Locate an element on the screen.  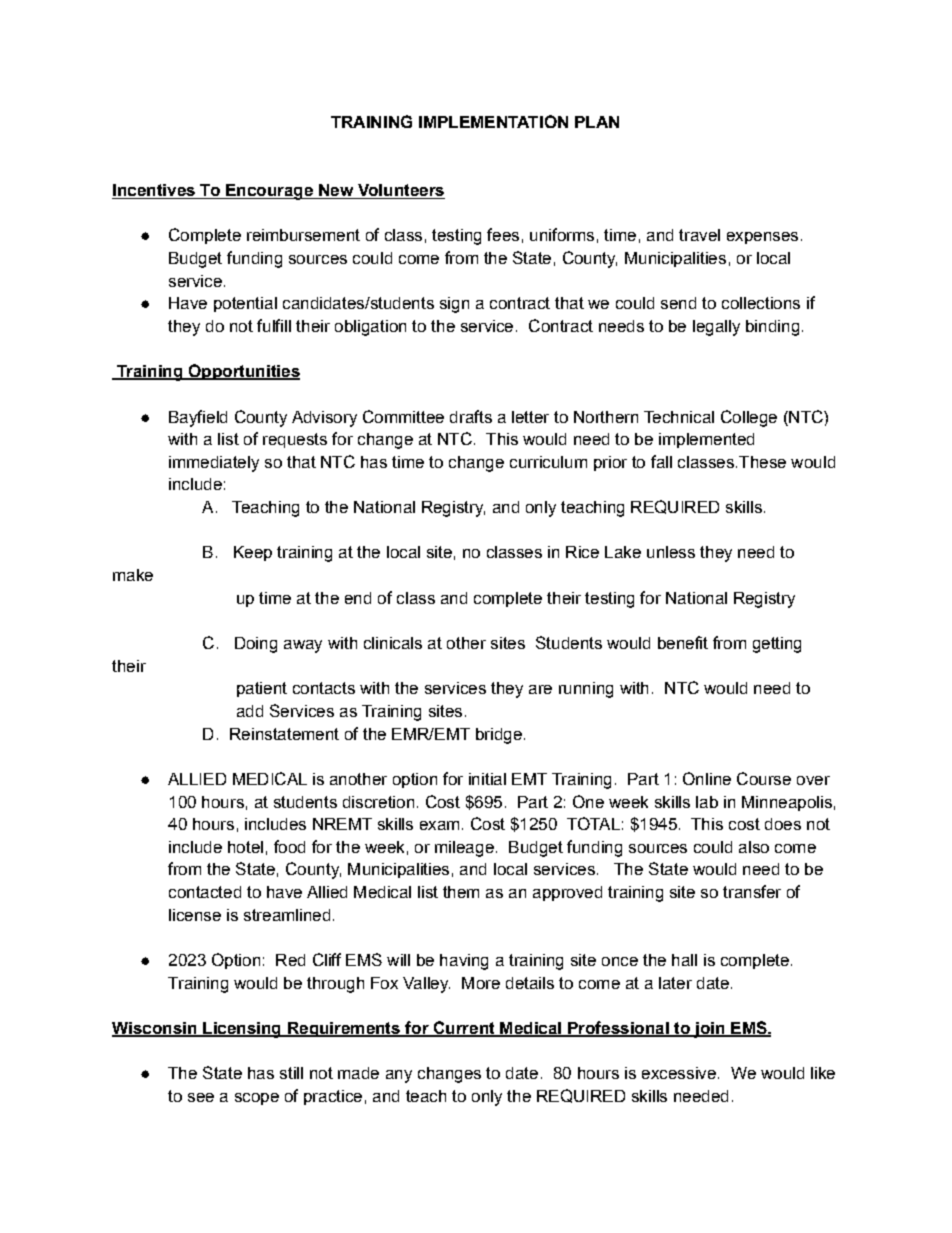
IMPLEMENTATION is located at coordinates (493, 121).
